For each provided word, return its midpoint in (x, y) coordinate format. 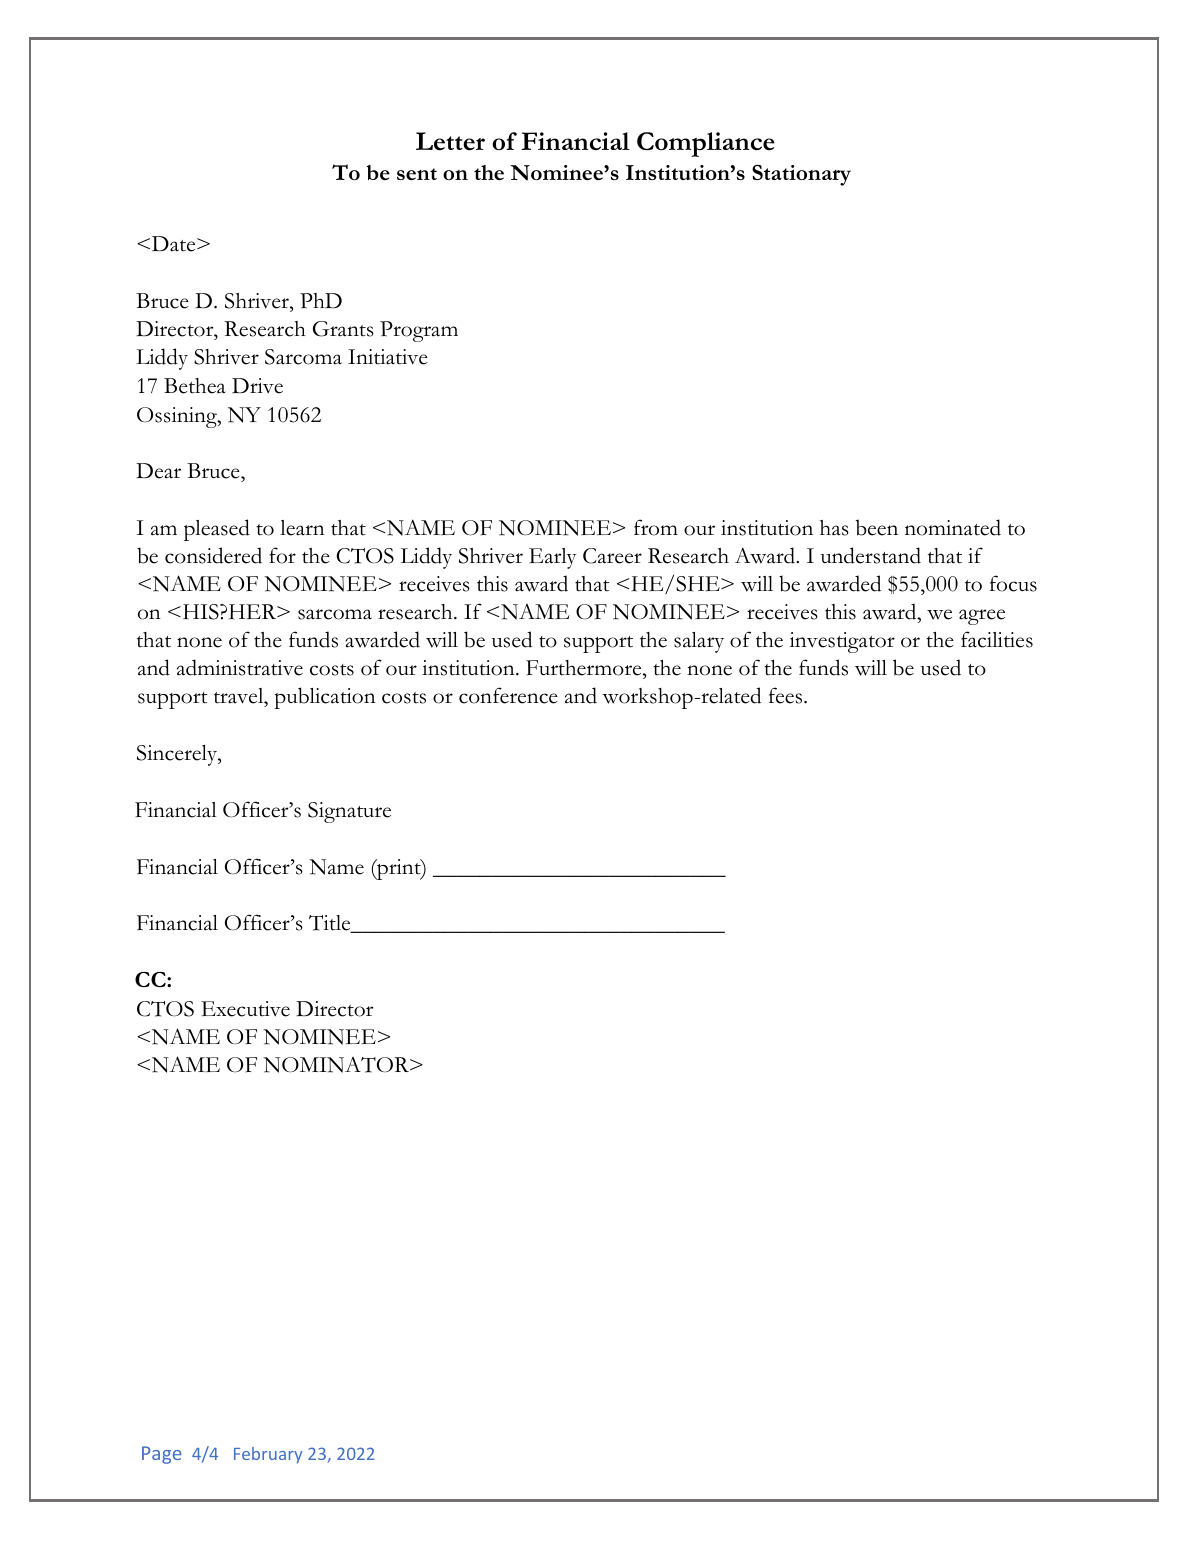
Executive (245, 1009)
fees (787, 695)
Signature (349, 812)
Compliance (706, 144)
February (268, 1455)
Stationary (801, 175)
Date (173, 244)
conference (508, 695)
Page (162, 1455)
